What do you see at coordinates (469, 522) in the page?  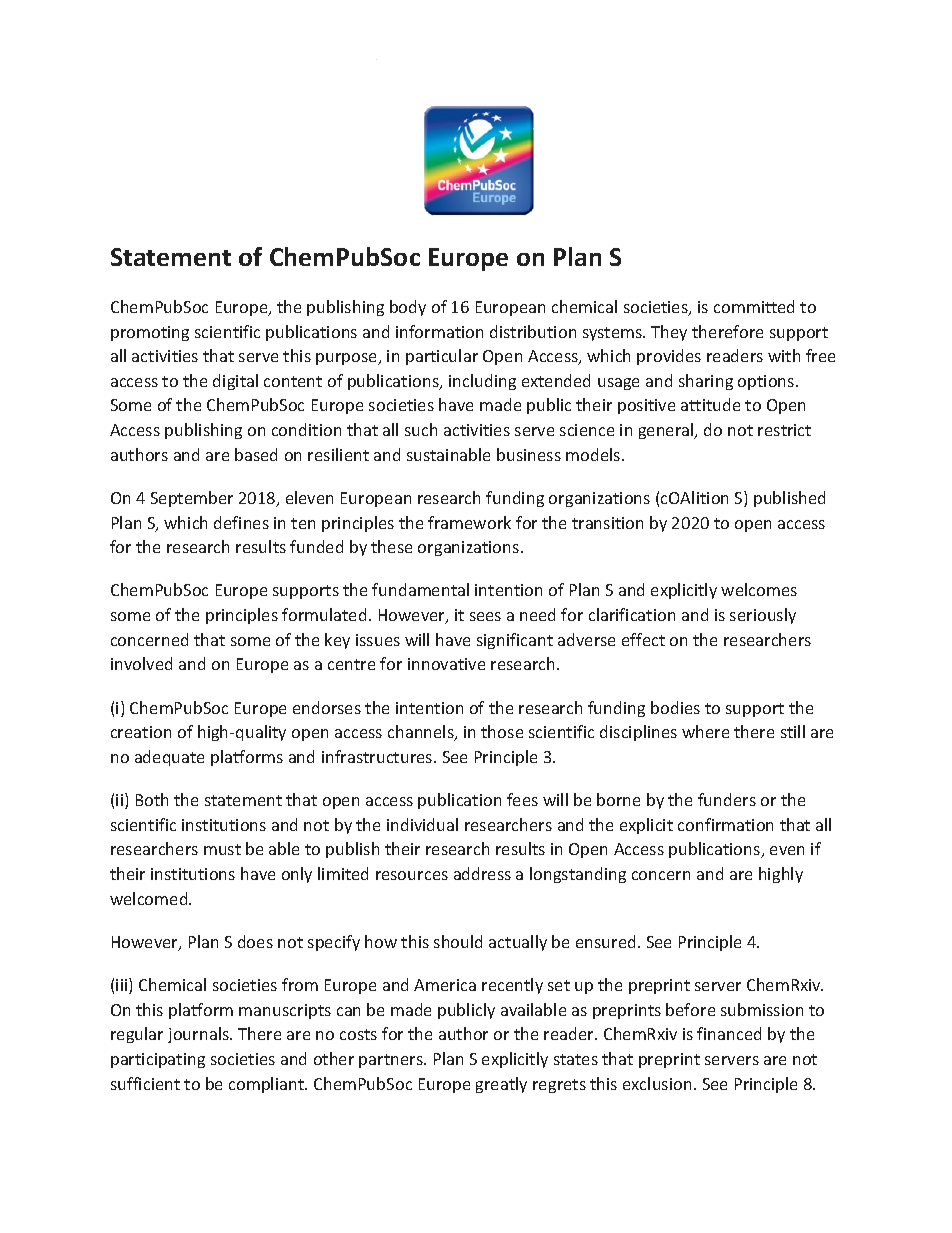 I see `framework` at bounding box center [469, 522].
